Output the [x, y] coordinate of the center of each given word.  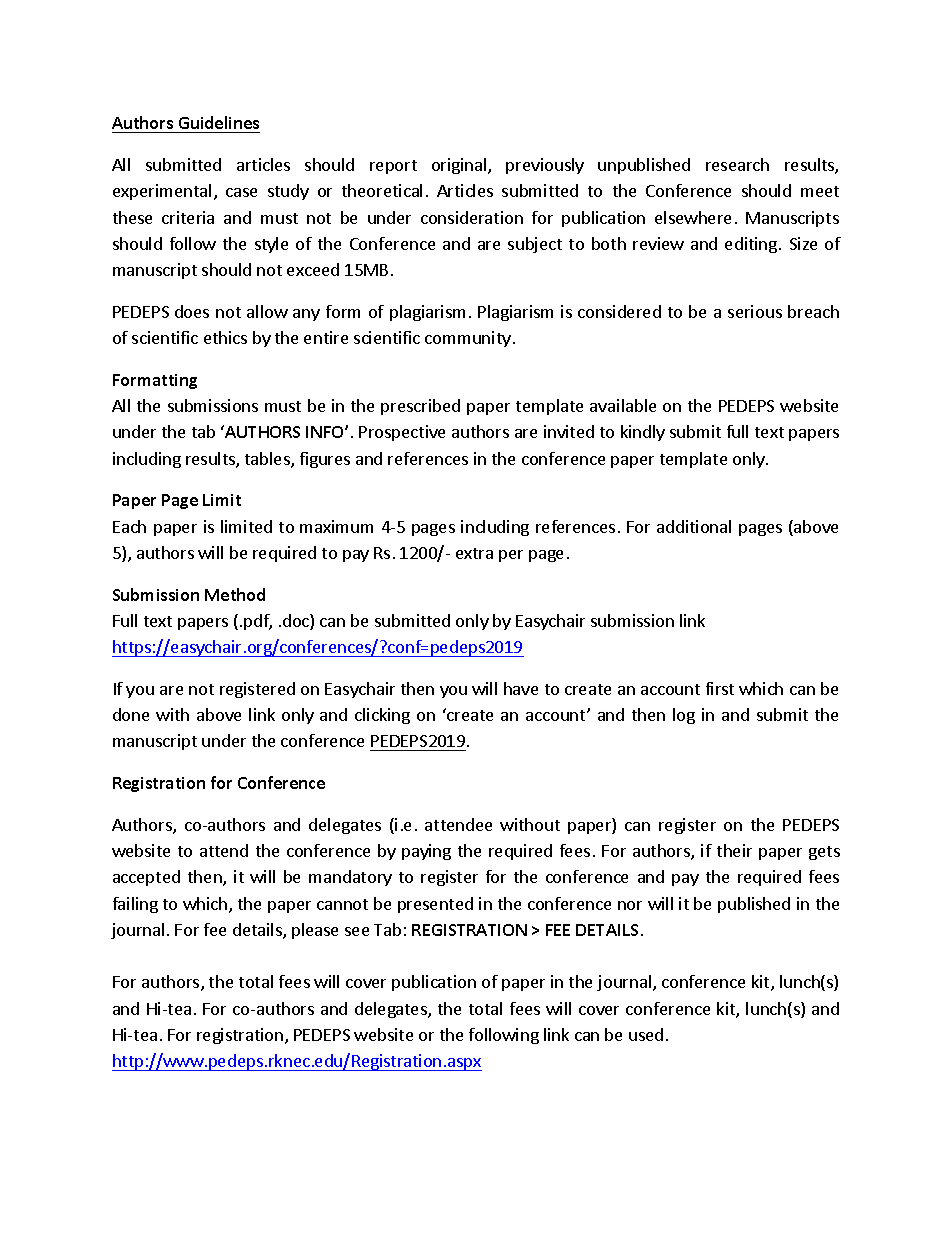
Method [235, 594]
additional [694, 526]
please [315, 931]
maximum [336, 526]
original [460, 166]
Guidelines [218, 124]
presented [435, 905]
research [737, 164]
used [646, 1034]
